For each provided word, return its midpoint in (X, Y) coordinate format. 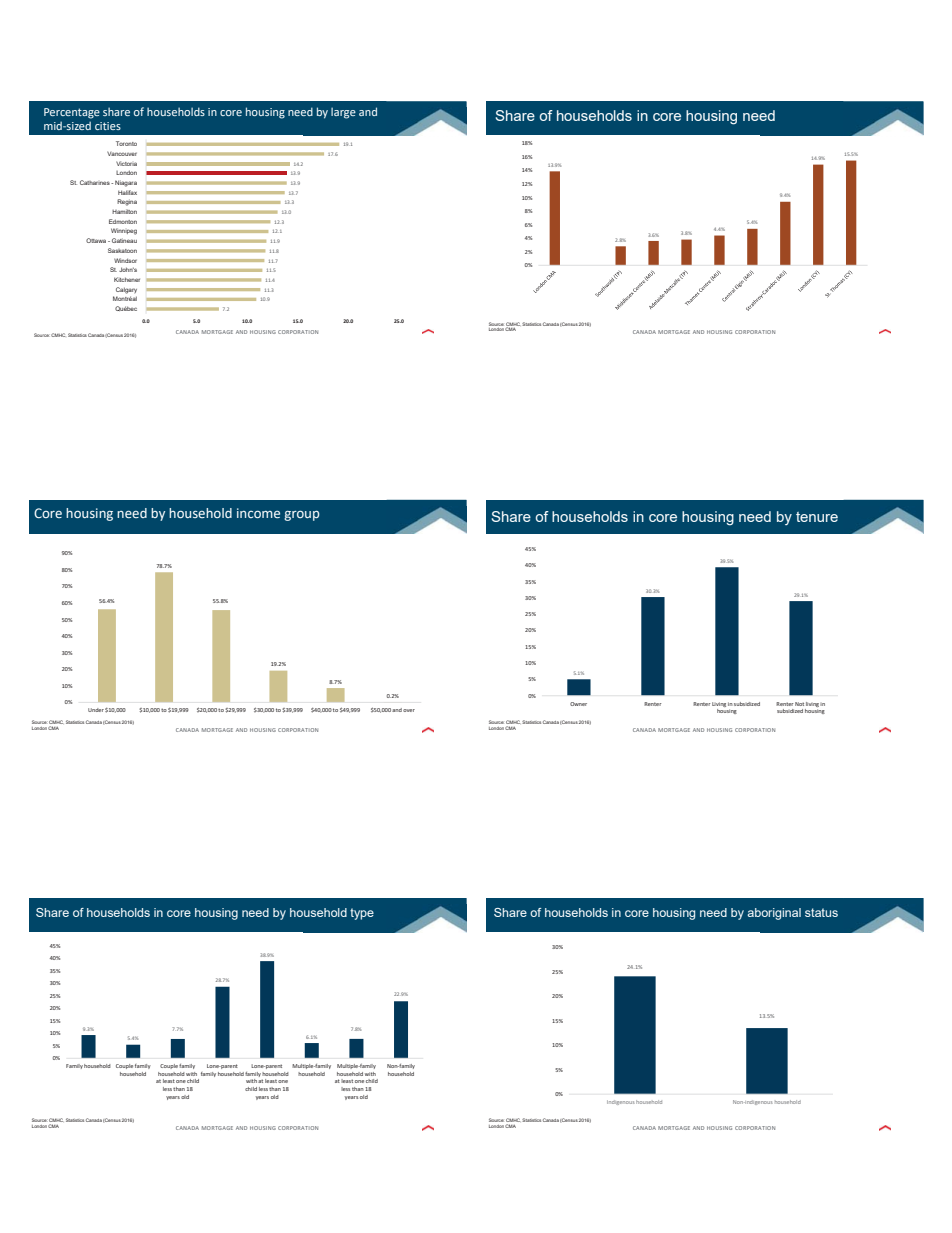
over (409, 710)
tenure (817, 517)
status (821, 912)
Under (96, 710)
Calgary (126, 290)
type (362, 914)
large (343, 113)
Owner (578, 704)
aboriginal (774, 914)
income (258, 513)
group (302, 516)
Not (799, 704)
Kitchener (127, 279)
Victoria (126, 163)
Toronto (126, 143)
